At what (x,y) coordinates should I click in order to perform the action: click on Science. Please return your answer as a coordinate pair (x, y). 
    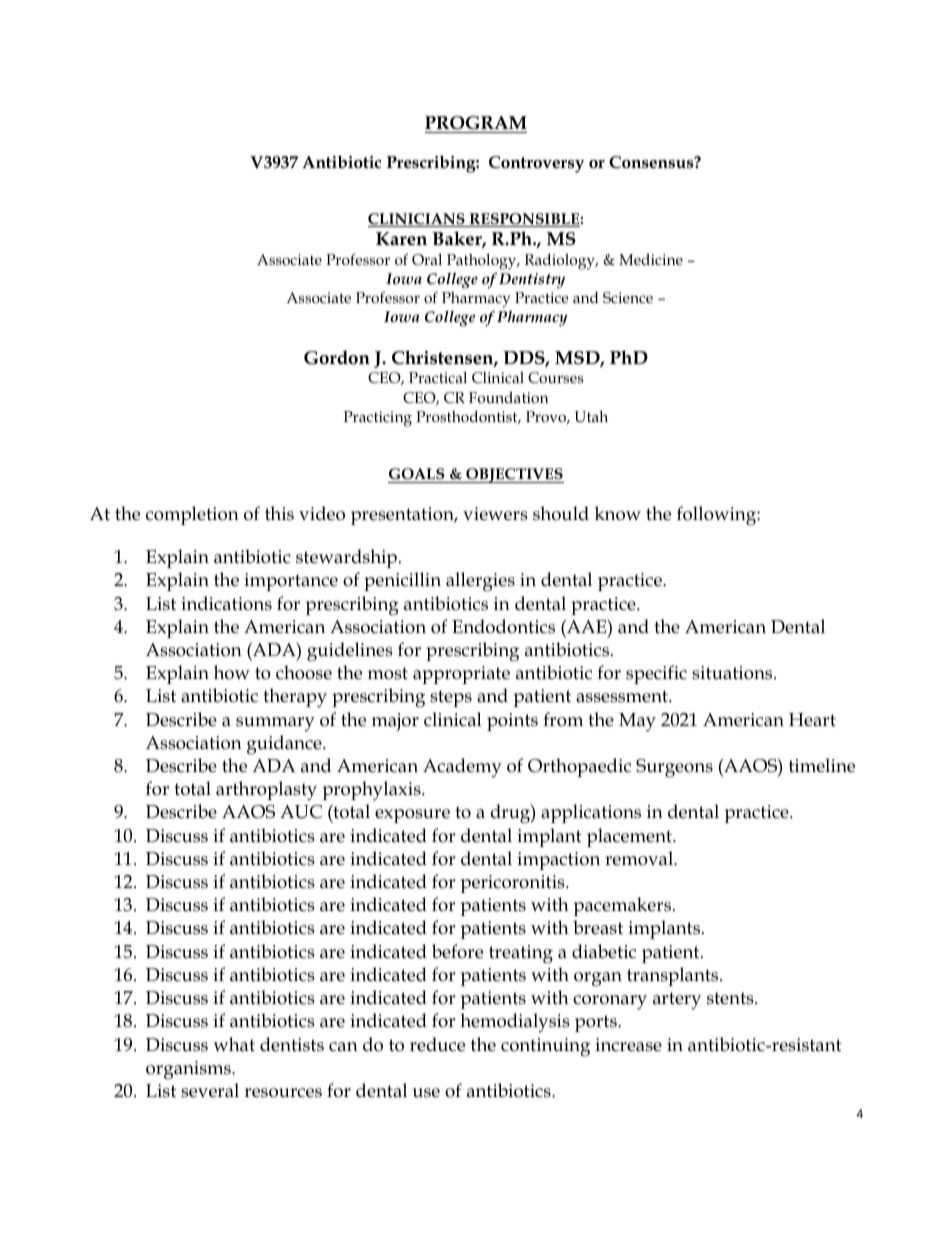
    Looking at the image, I should click on (628, 298).
